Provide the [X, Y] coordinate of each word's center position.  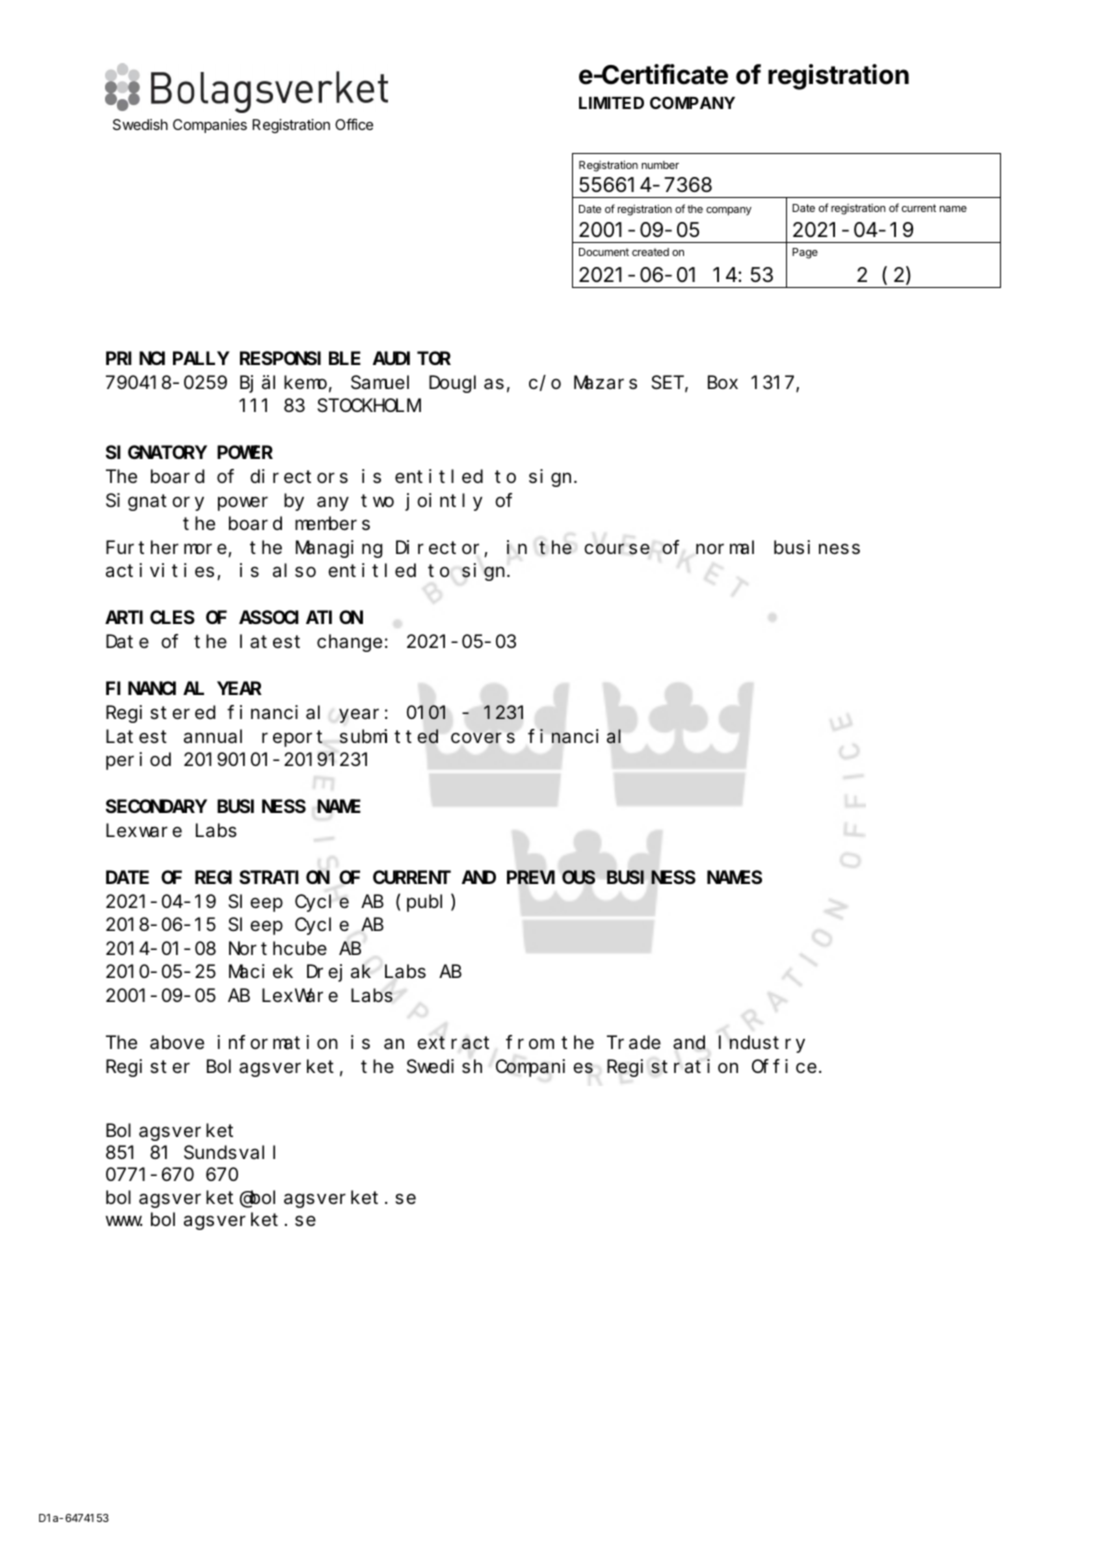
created [650, 252]
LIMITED [611, 103]
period [138, 761]
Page [805, 253]
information [277, 1042]
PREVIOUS [551, 878]
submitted [388, 736]
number [660, 165]
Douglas [466, 384]
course [617, 549]
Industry [762, 1044]
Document [604, 252]
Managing [339, 549]
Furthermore [167, 548]
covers [483, 738]
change [349, 643]
